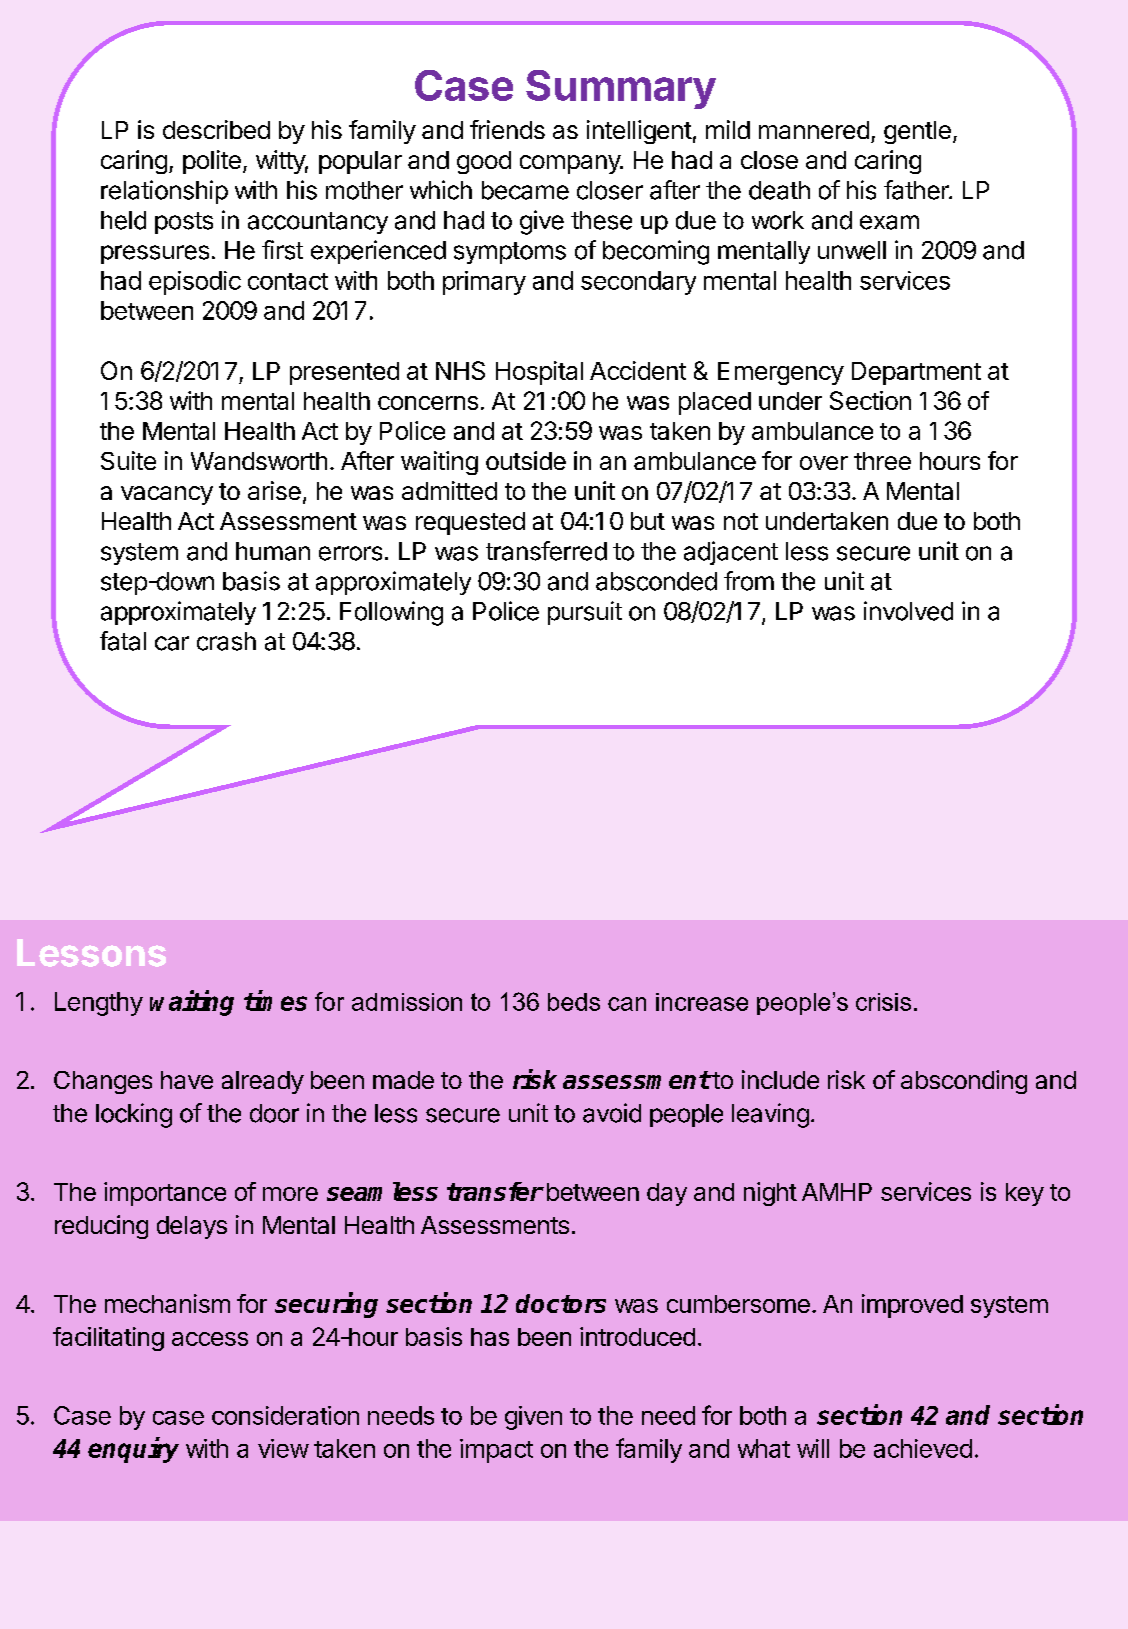 The height and width of the page is (1629, 1128). I want to click on described, so click(216, 129).
